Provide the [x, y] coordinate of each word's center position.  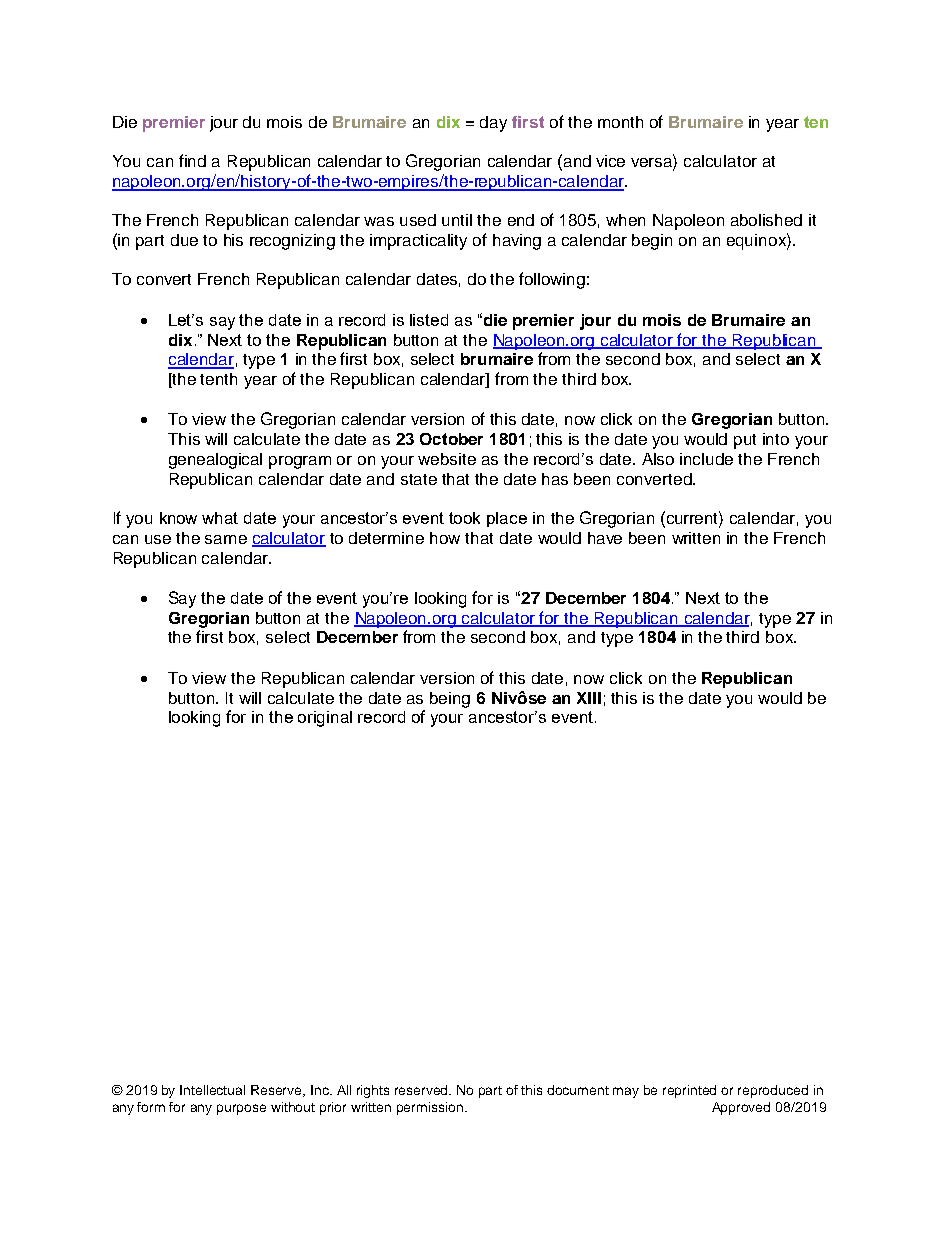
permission [431, 1108]
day [493, 124]
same [226, 539]
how [445, 538]
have [605, 538]
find [192, 160]
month [620, 122]
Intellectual [212, 1090]
